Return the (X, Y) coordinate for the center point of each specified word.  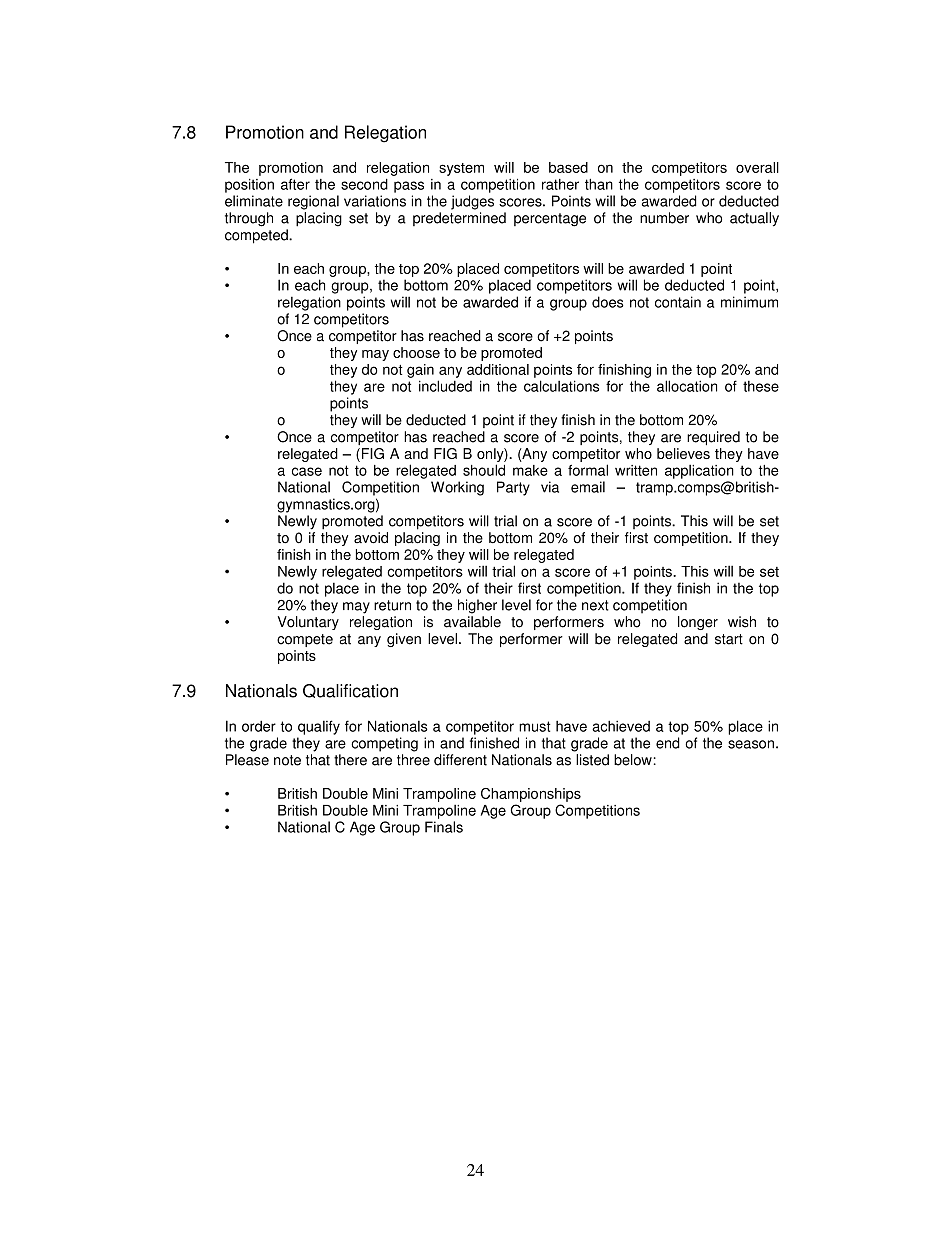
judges (472, 202)
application (699, 472)
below (633, 760)
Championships (531, 795)
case (307, 471)
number (664, 218)
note (287, 760)
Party (513, 488)
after (295, 184)
